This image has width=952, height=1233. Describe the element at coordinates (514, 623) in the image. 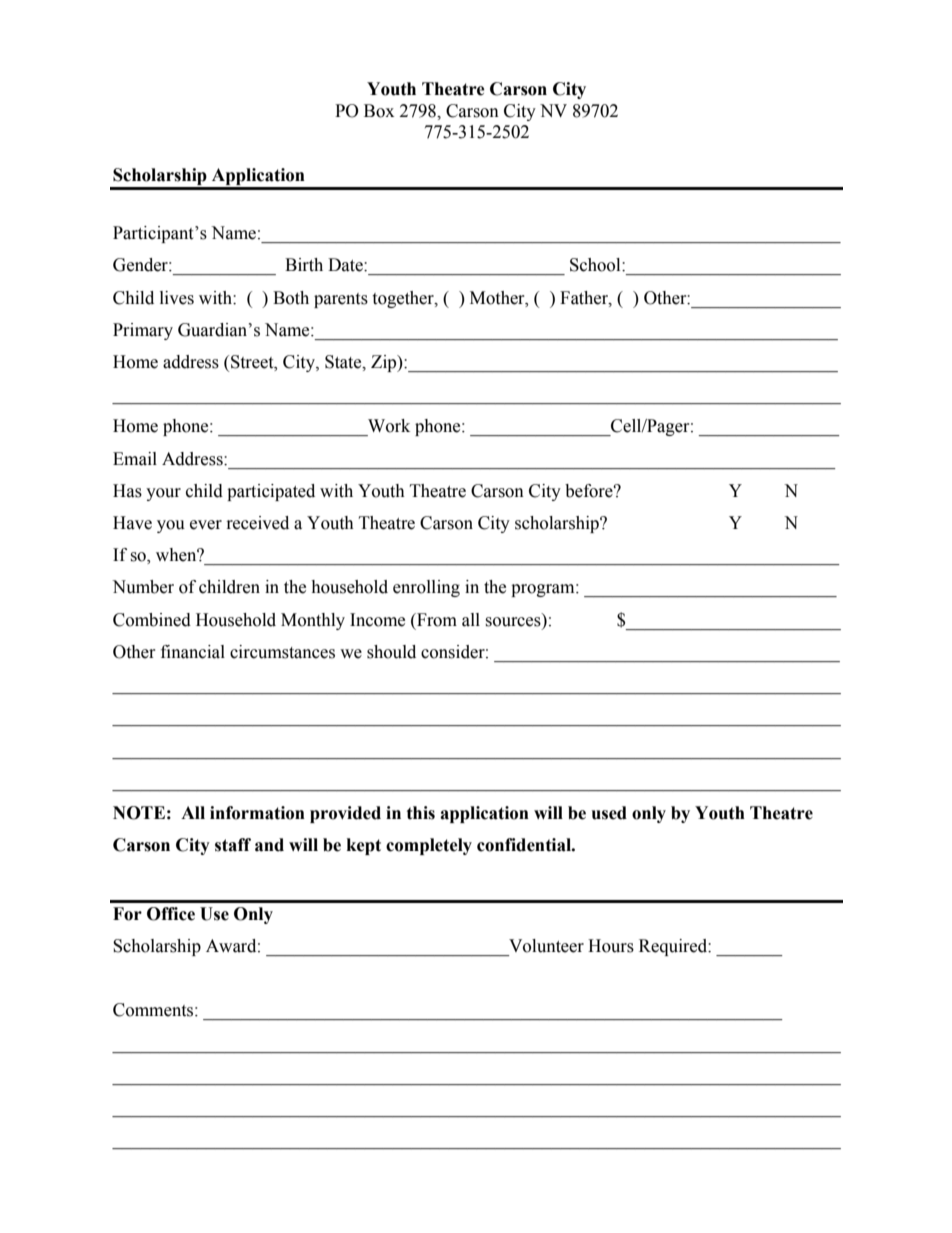

I see `sources` at that location.
